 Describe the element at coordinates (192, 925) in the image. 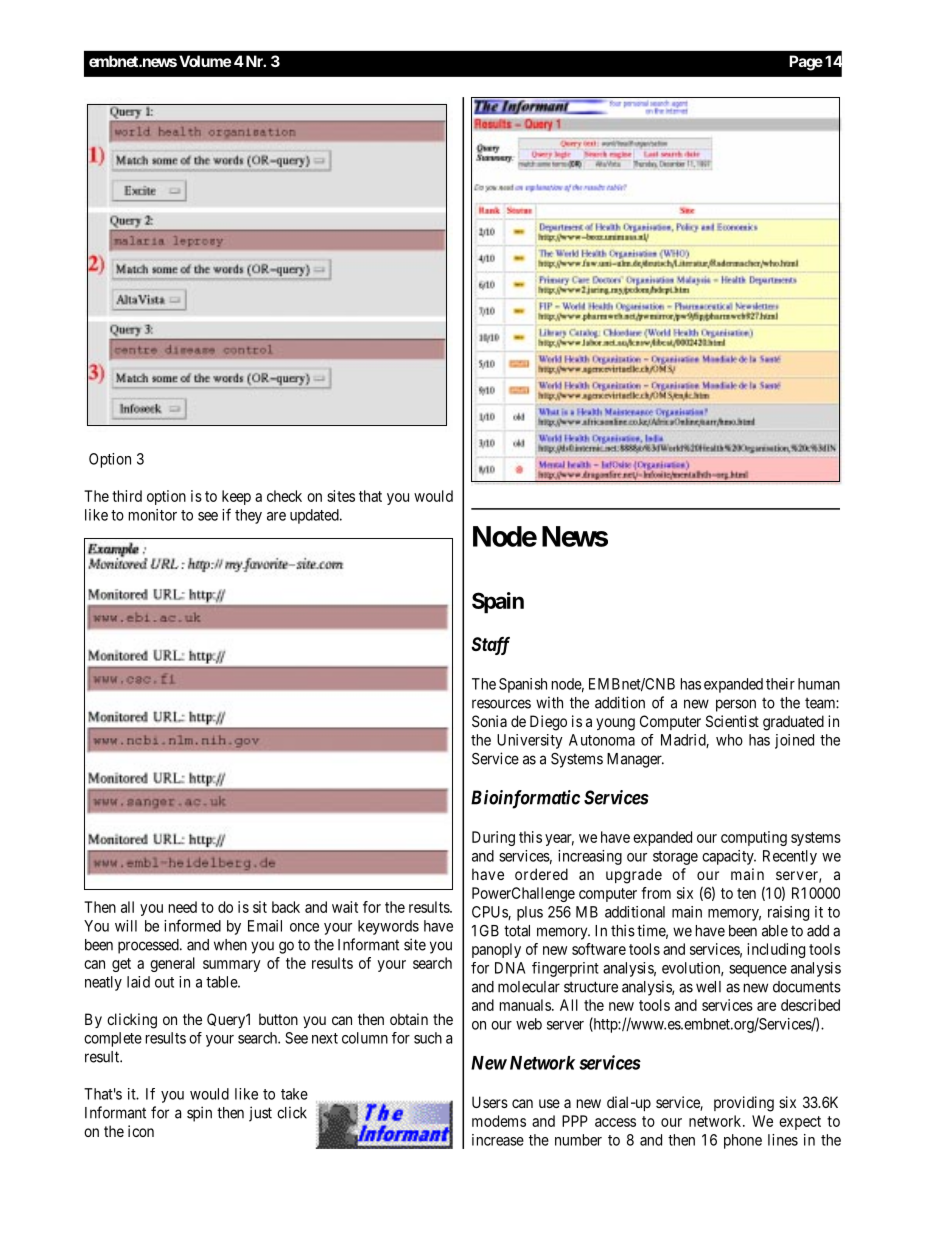

I see `informed` at that location.
